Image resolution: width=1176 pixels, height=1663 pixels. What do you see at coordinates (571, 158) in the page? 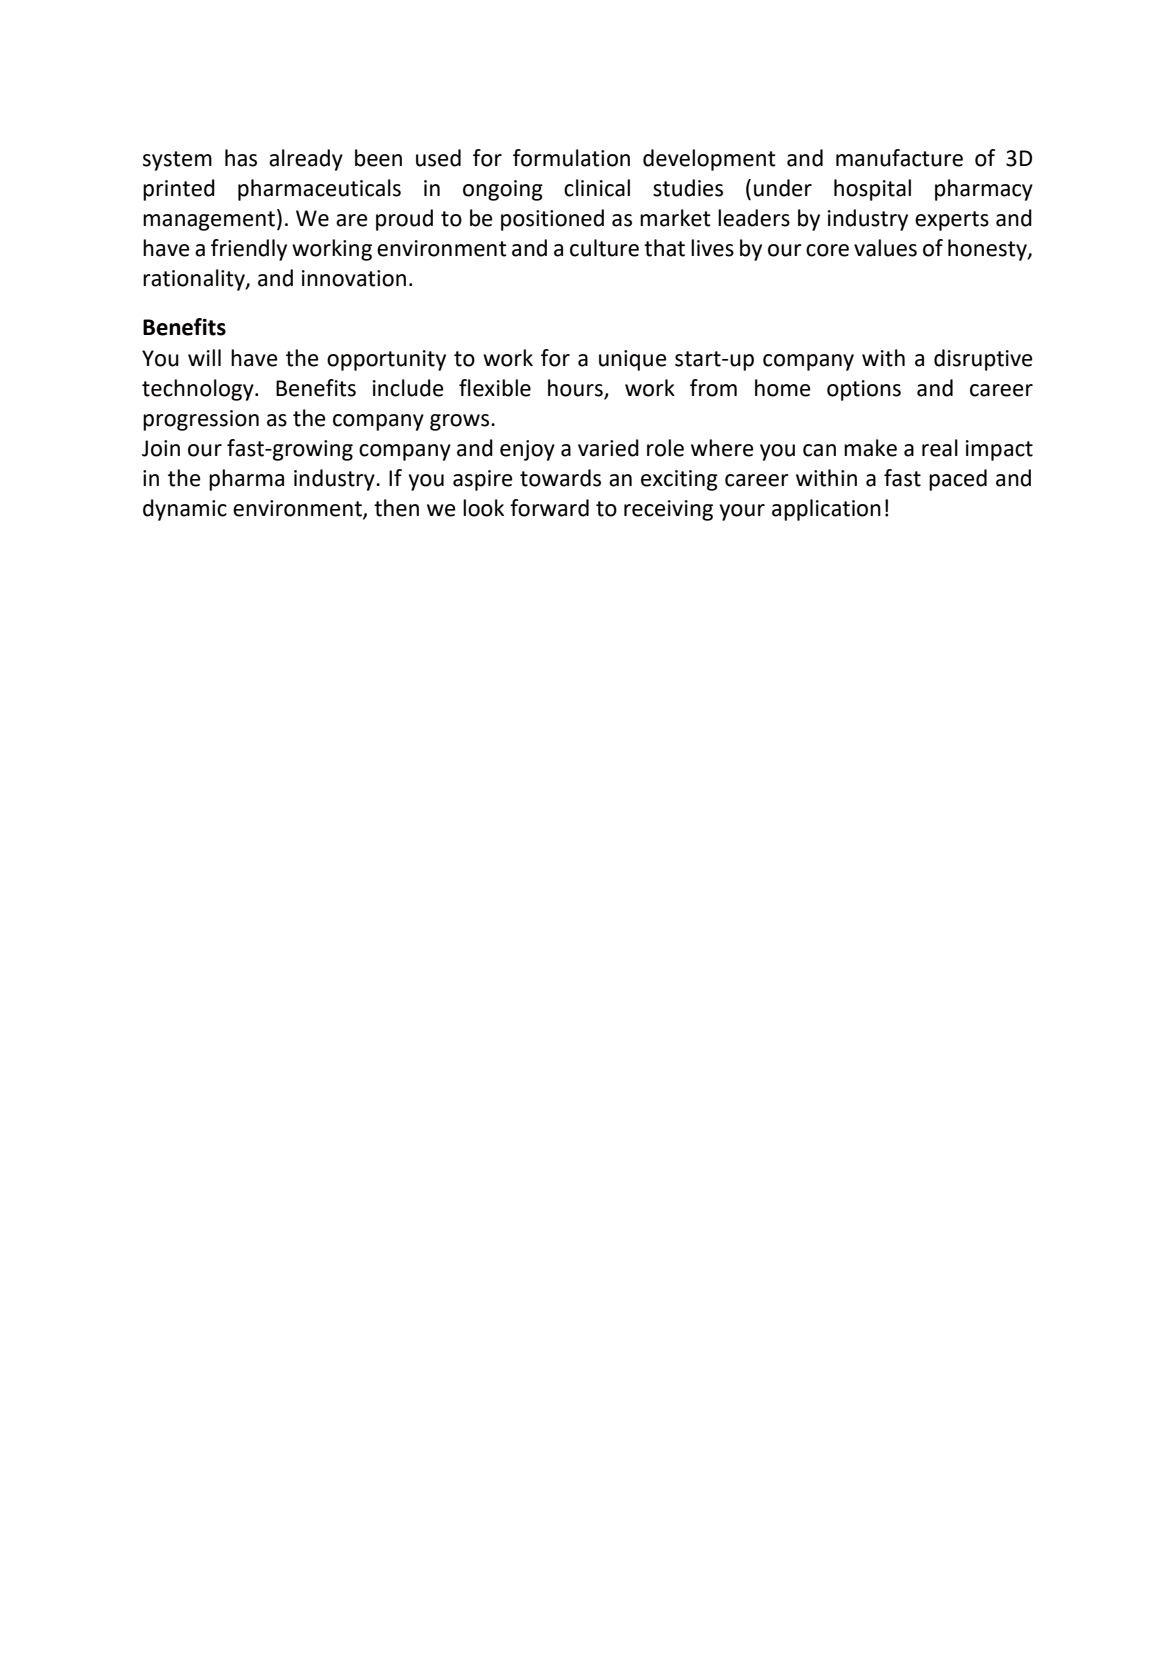
I see `formulation` at bounding box center [571, 158].
